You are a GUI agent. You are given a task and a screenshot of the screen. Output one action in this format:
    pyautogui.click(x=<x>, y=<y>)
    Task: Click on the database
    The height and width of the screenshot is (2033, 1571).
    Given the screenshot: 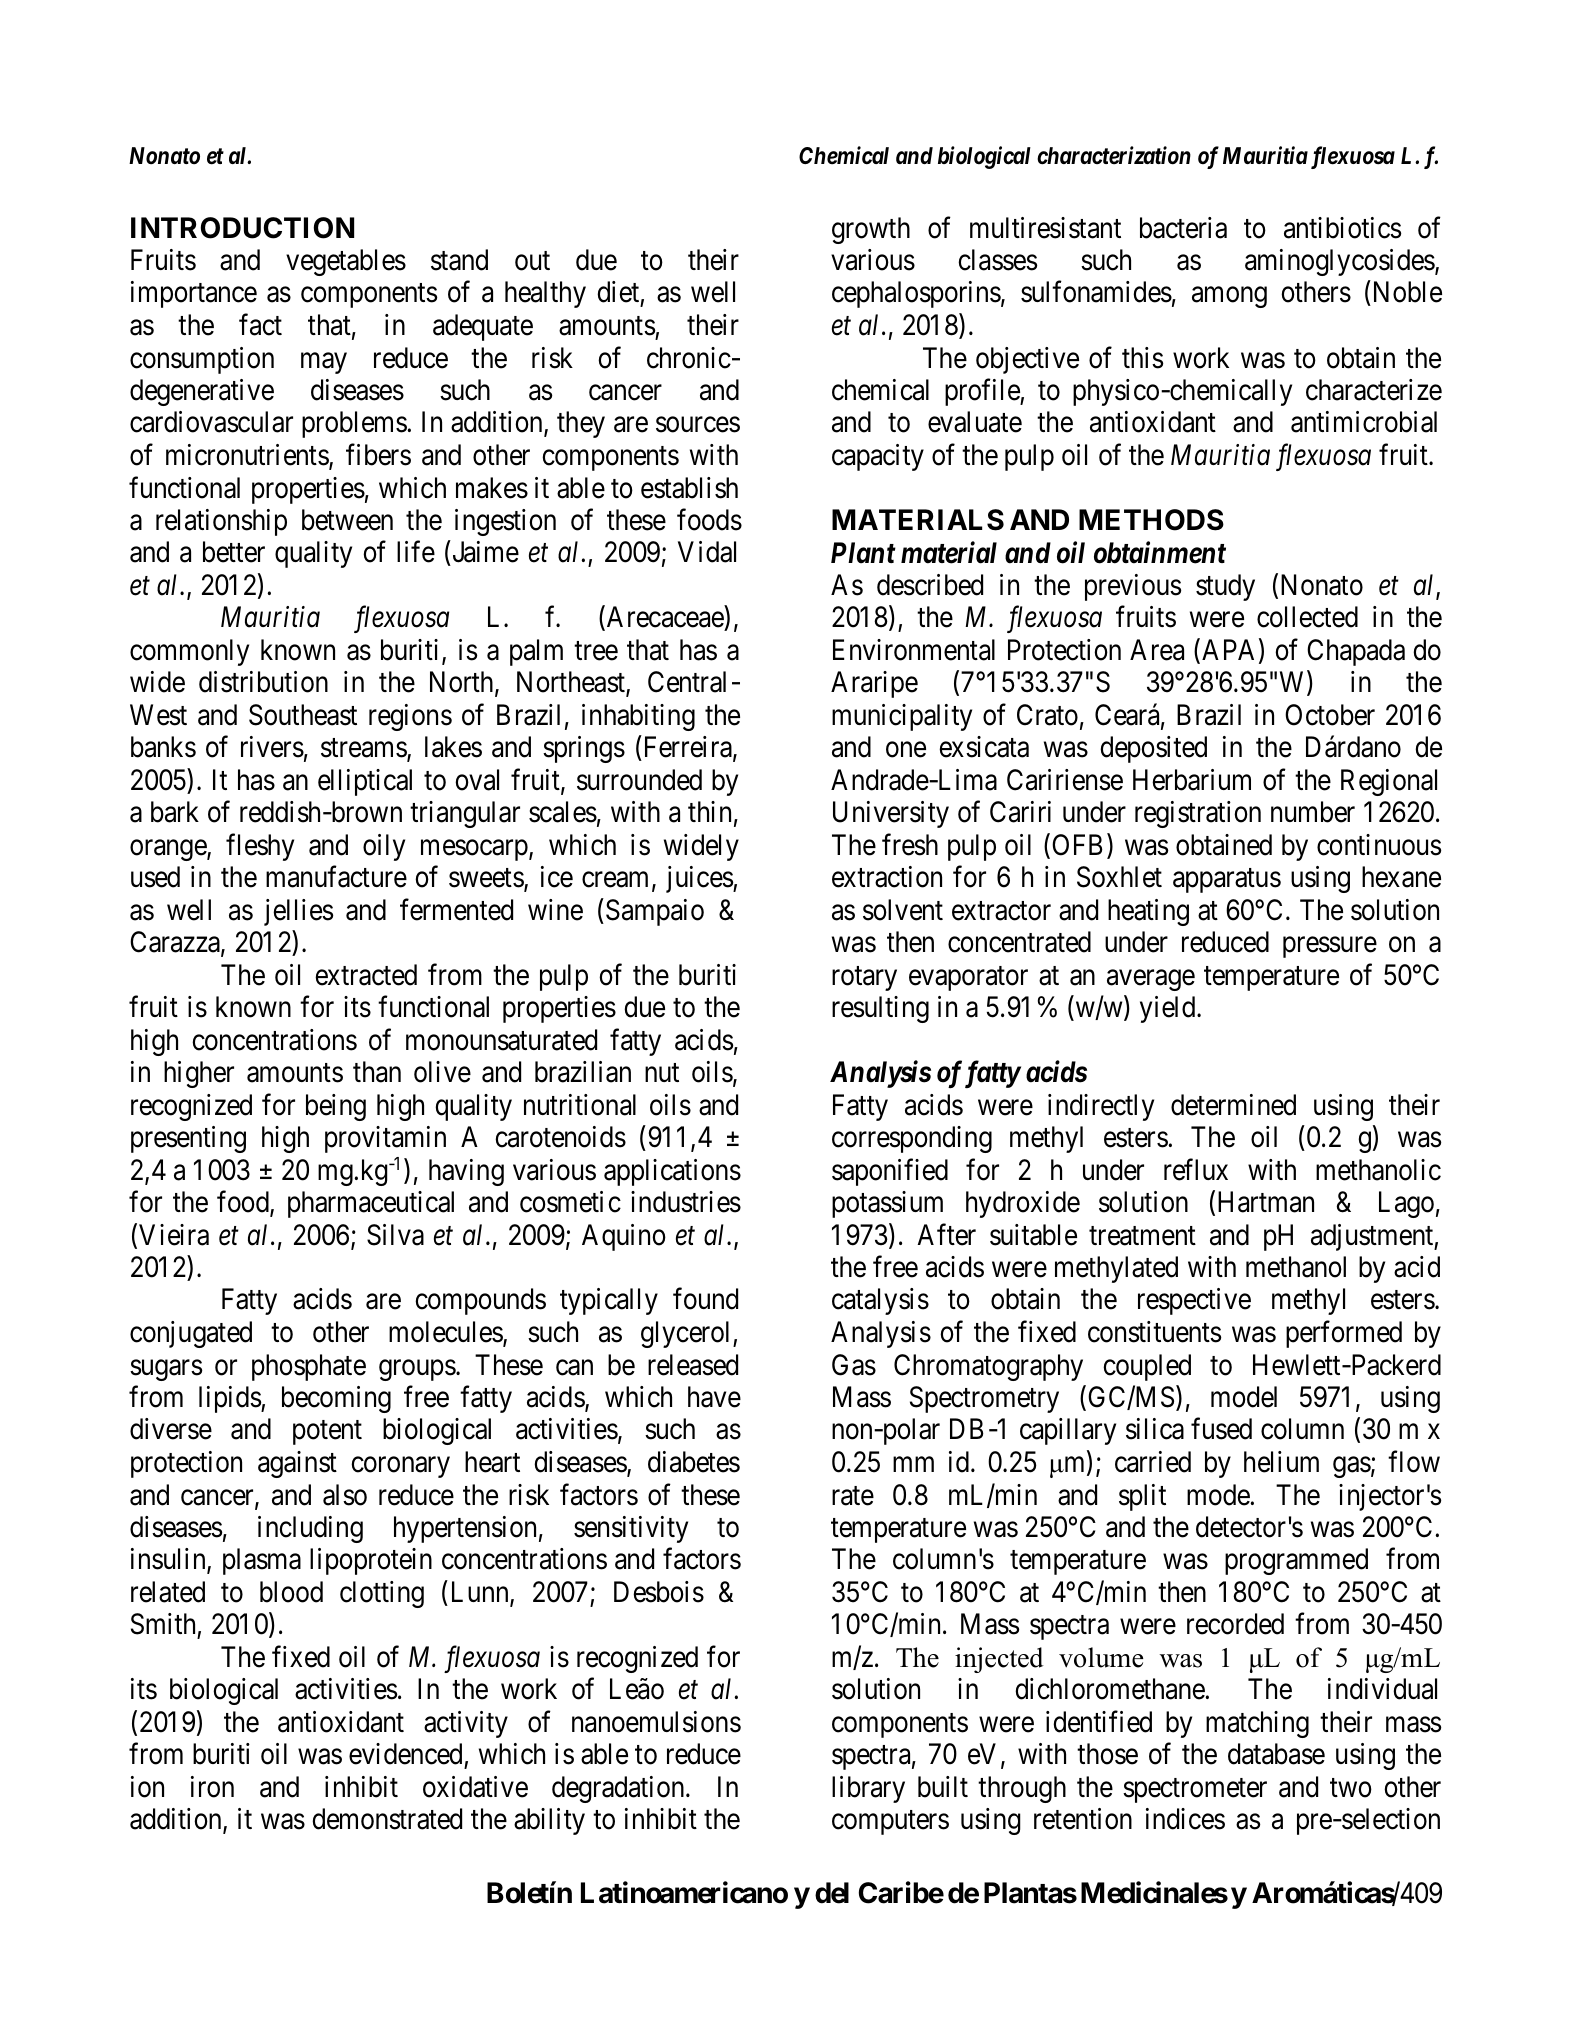 What is the action you would take?
    pyautogui.click(x=1276, y=1754)
